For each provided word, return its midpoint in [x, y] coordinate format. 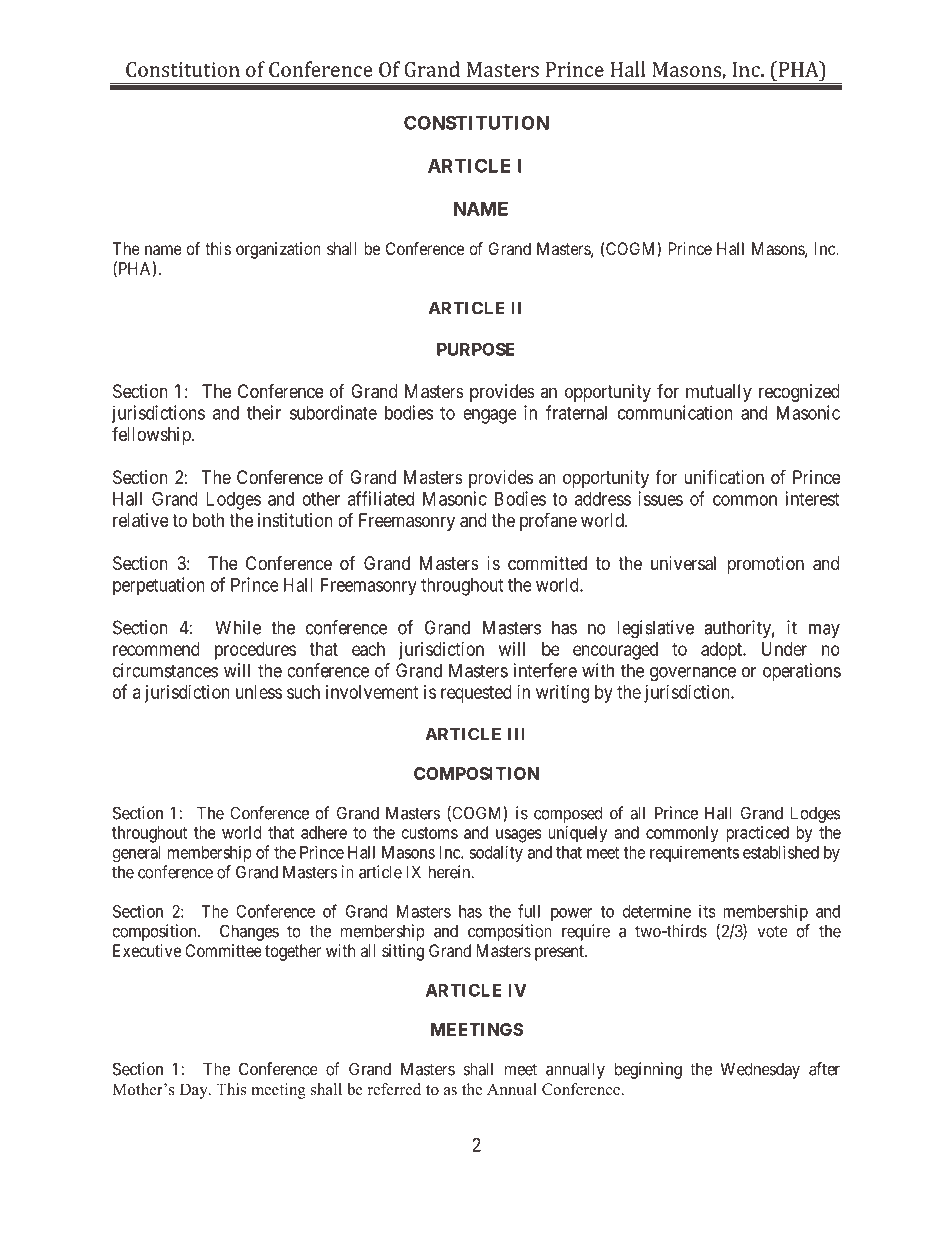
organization [278, 250]
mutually [719, 393]
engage [490, 416]
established [781, 852]
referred [394, 1089]
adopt [723, 651]
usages [519, 836]
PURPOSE [476, 349]
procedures [255, 651]
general [137, 854]
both [208, 520]
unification [724, 477]
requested [476, 694]
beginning [648, 1070]
